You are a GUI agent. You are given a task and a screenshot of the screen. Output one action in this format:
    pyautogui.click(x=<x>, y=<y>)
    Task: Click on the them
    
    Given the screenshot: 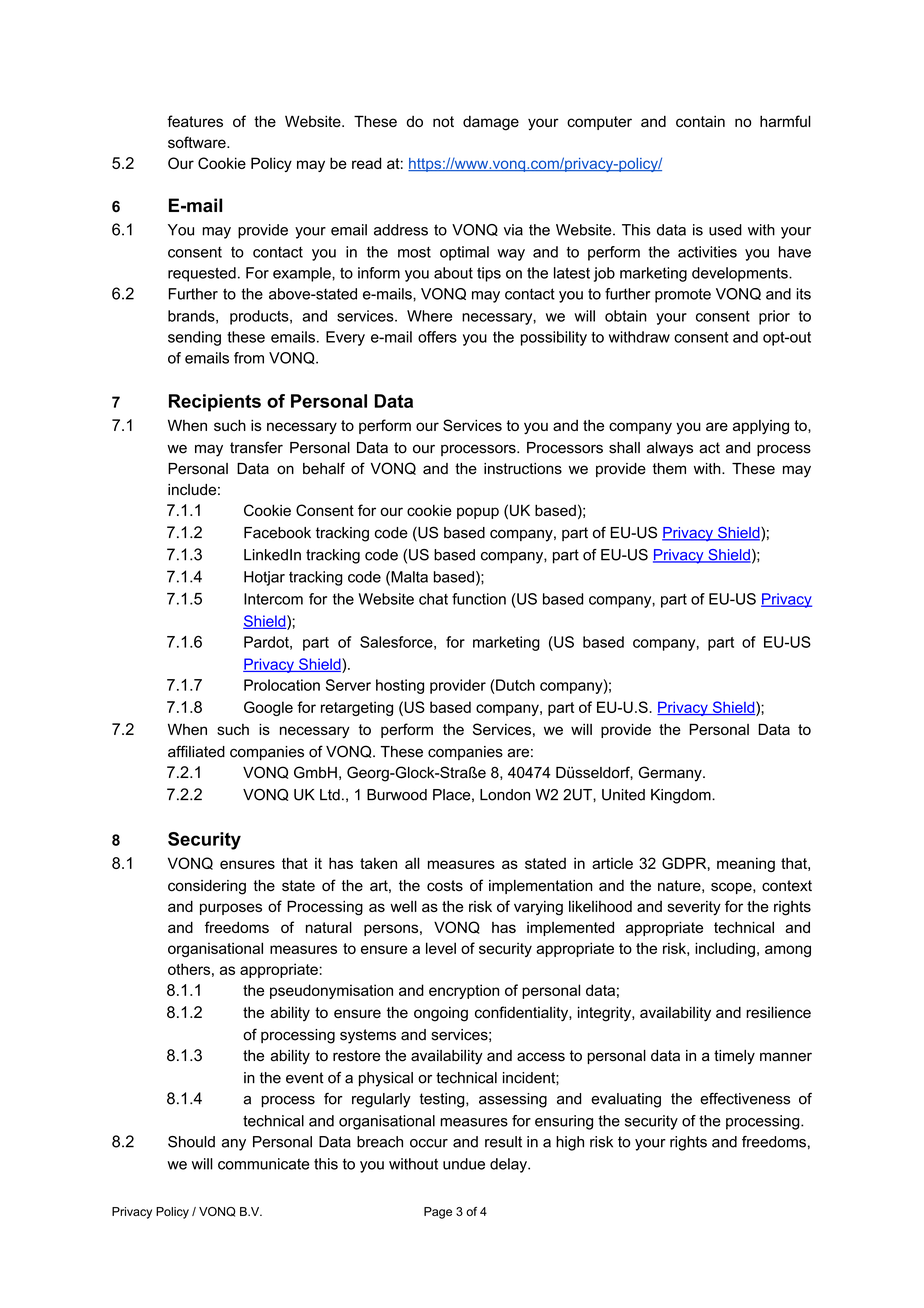 What is the action you would take?
    pyautogui.click(x=669, y=469)
